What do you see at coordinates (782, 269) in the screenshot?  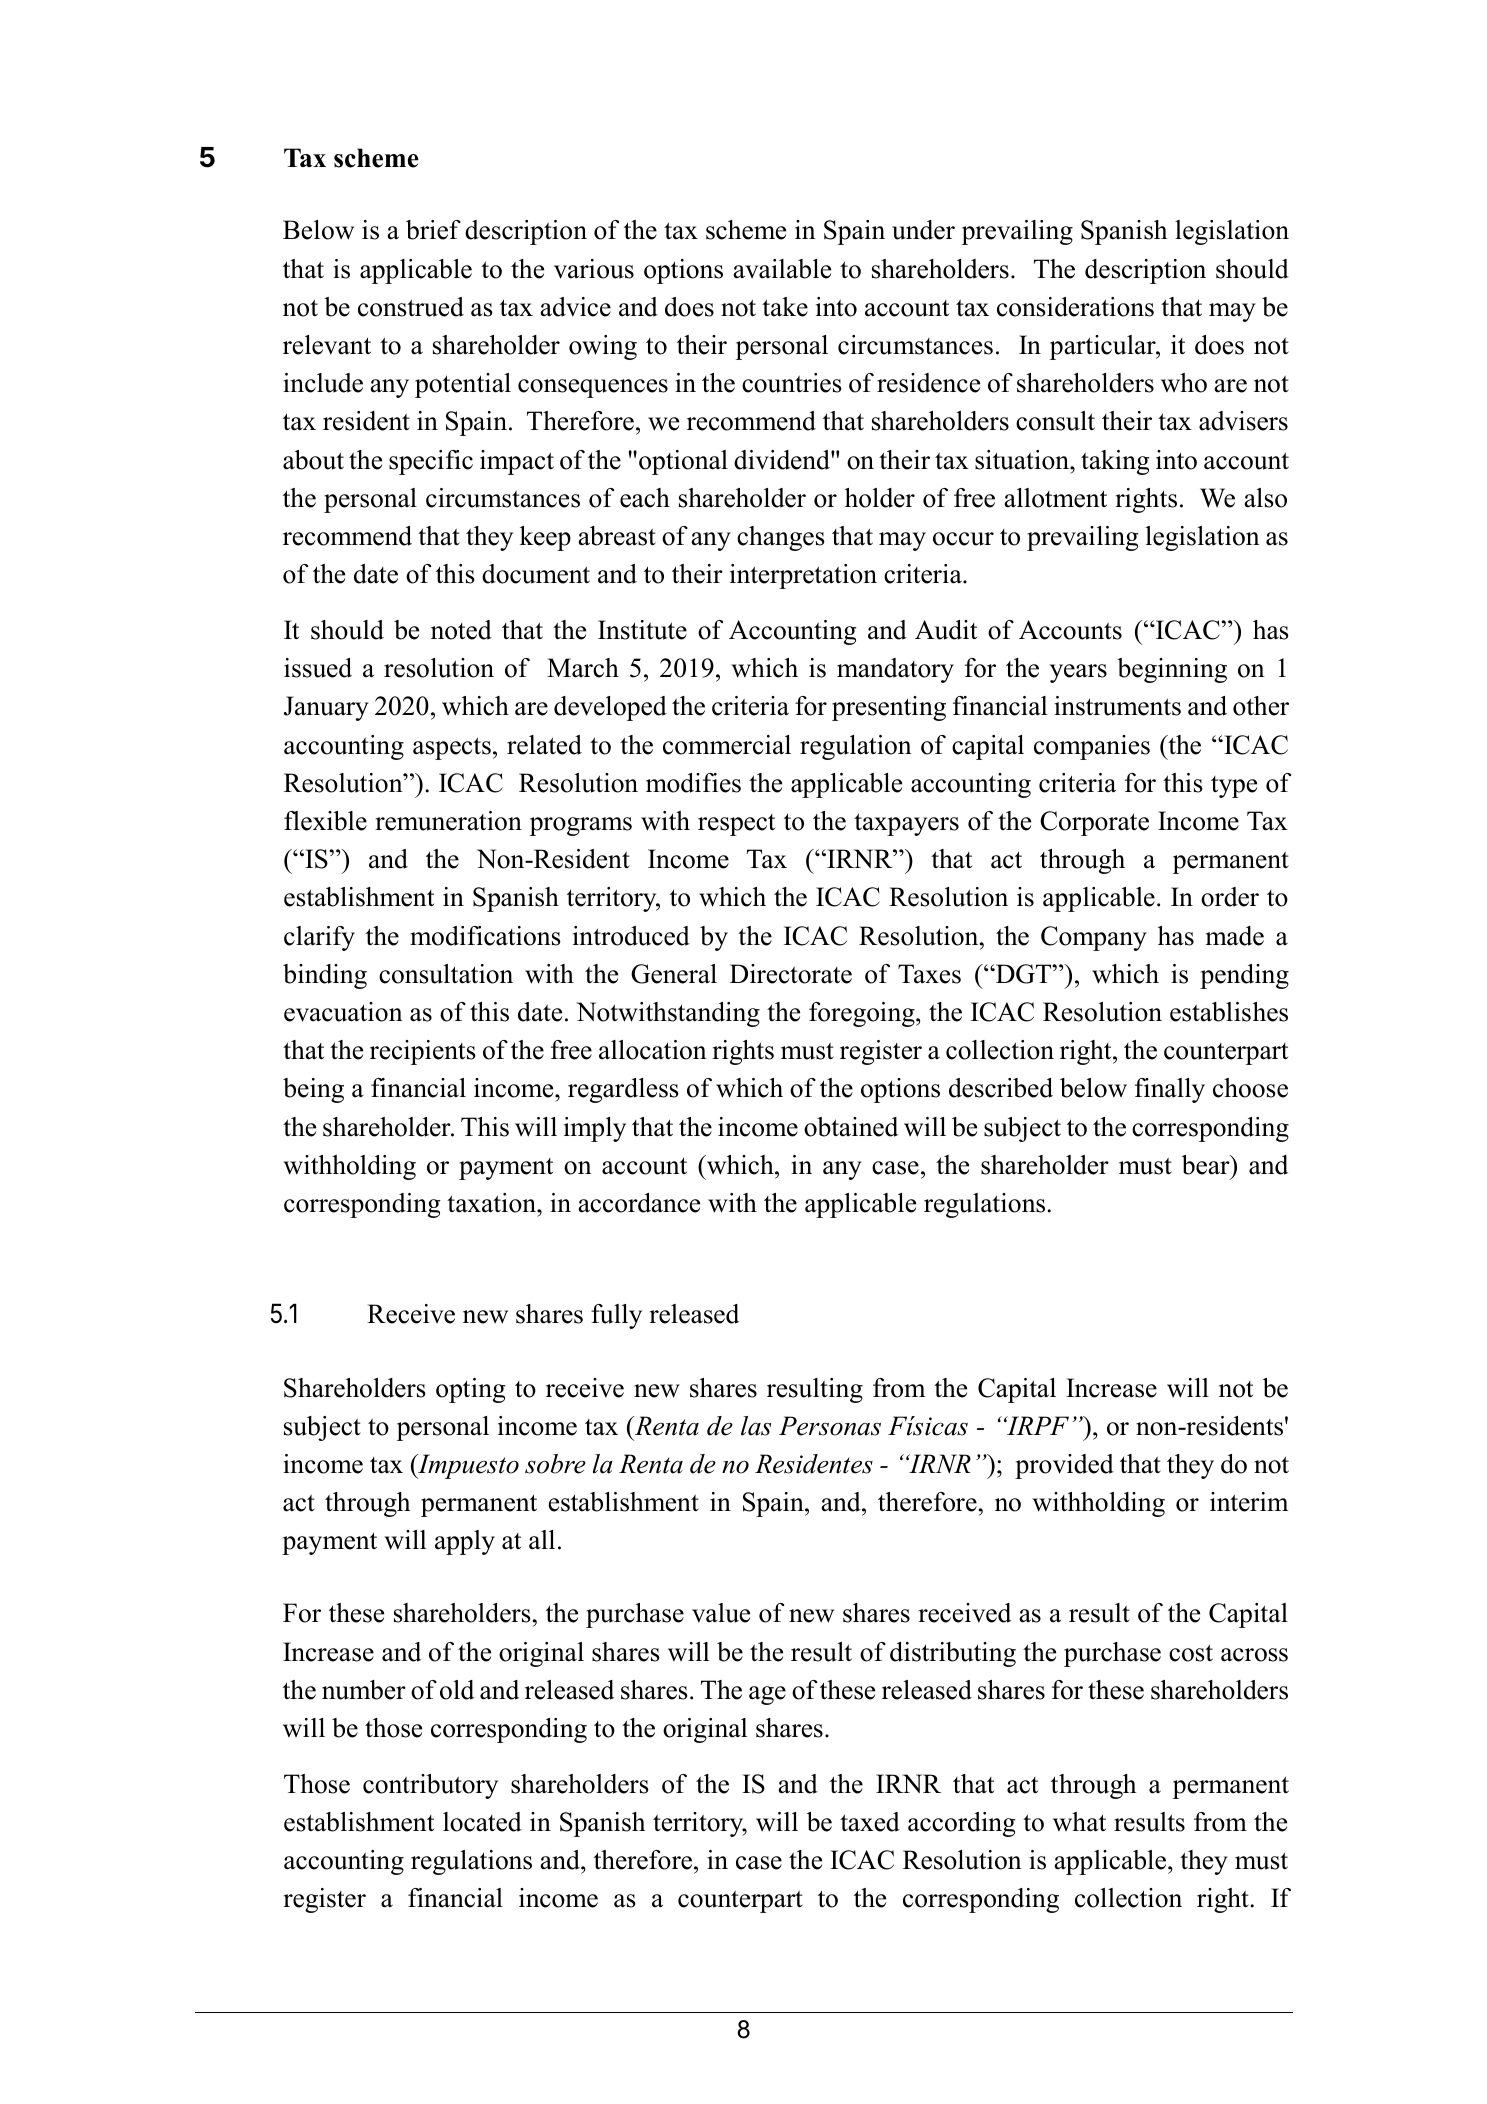 I see `available` at bounding box center [782, 269].
